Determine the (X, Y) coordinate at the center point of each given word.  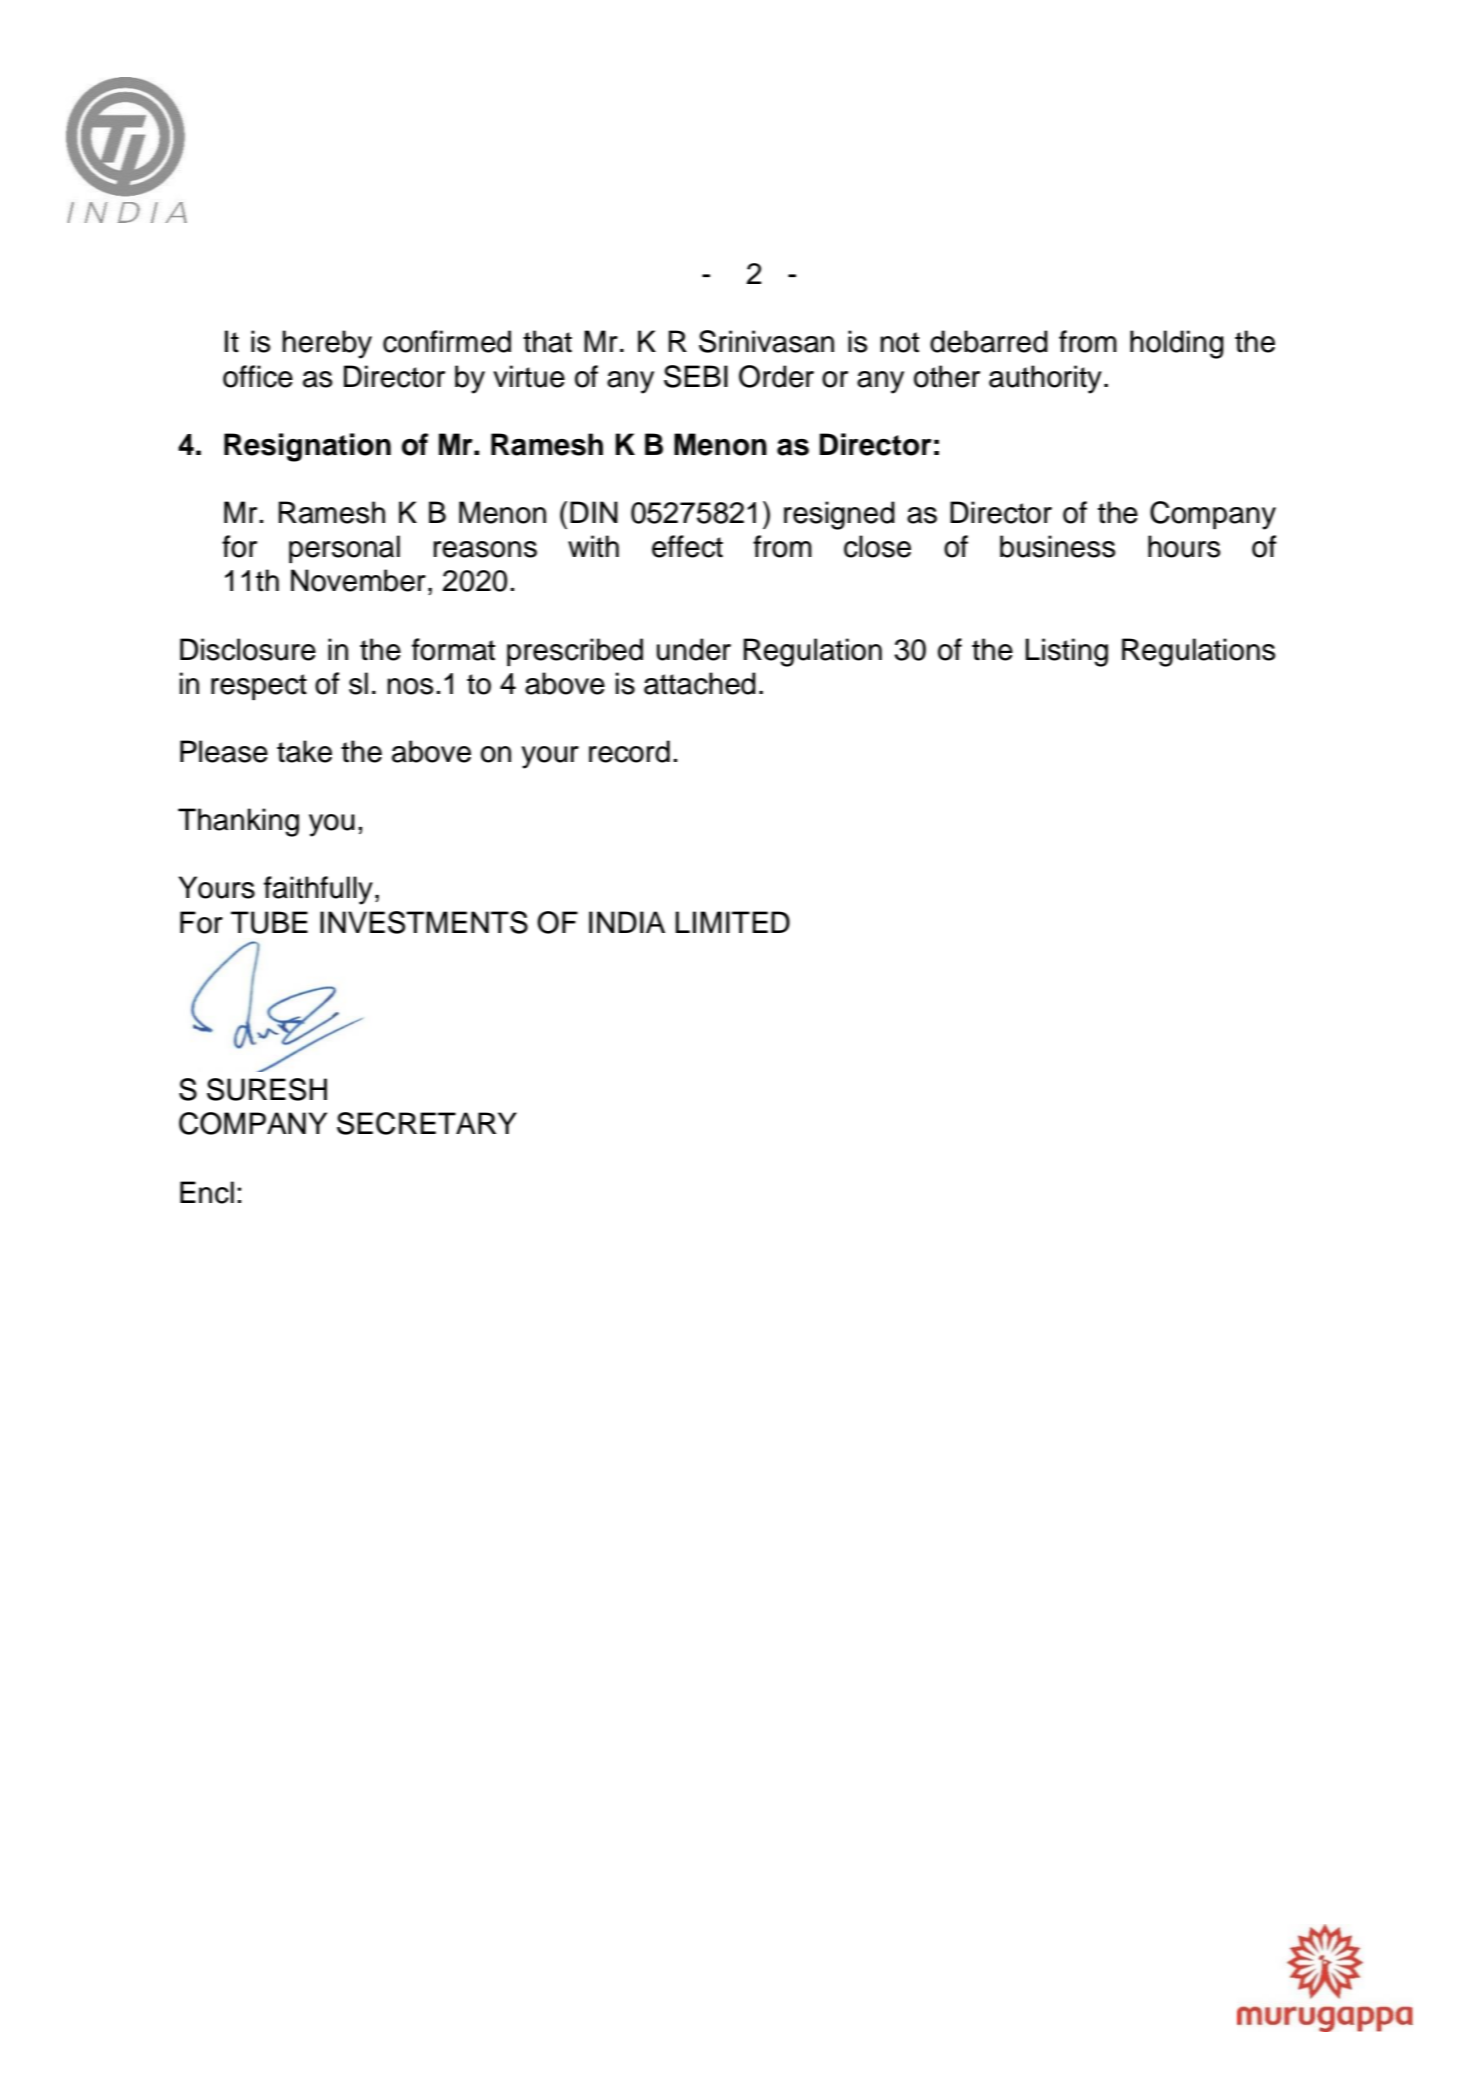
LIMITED (732, 922)
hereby (327, 344)
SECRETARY (427, 1123)
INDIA (627, 922)
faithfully (318, 890)
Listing (1066, 652)
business (1057, 546)
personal (344, 549)
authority (1045, 379)
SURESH (267, 1089)
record (629, 751)
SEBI (696, 376)
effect (687, 546)
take (304, 751)
